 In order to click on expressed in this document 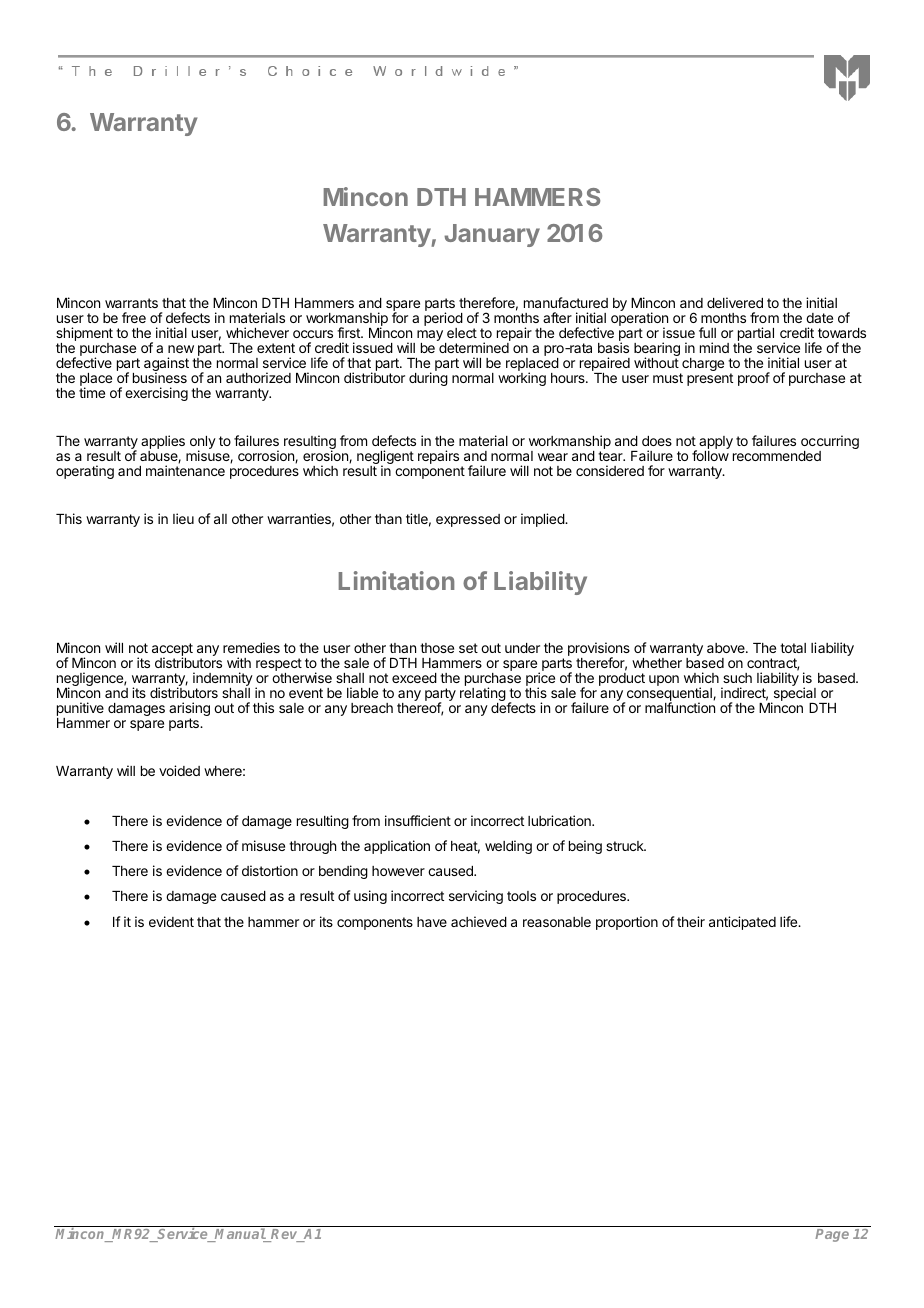, I will do `click(468, 520)`.
